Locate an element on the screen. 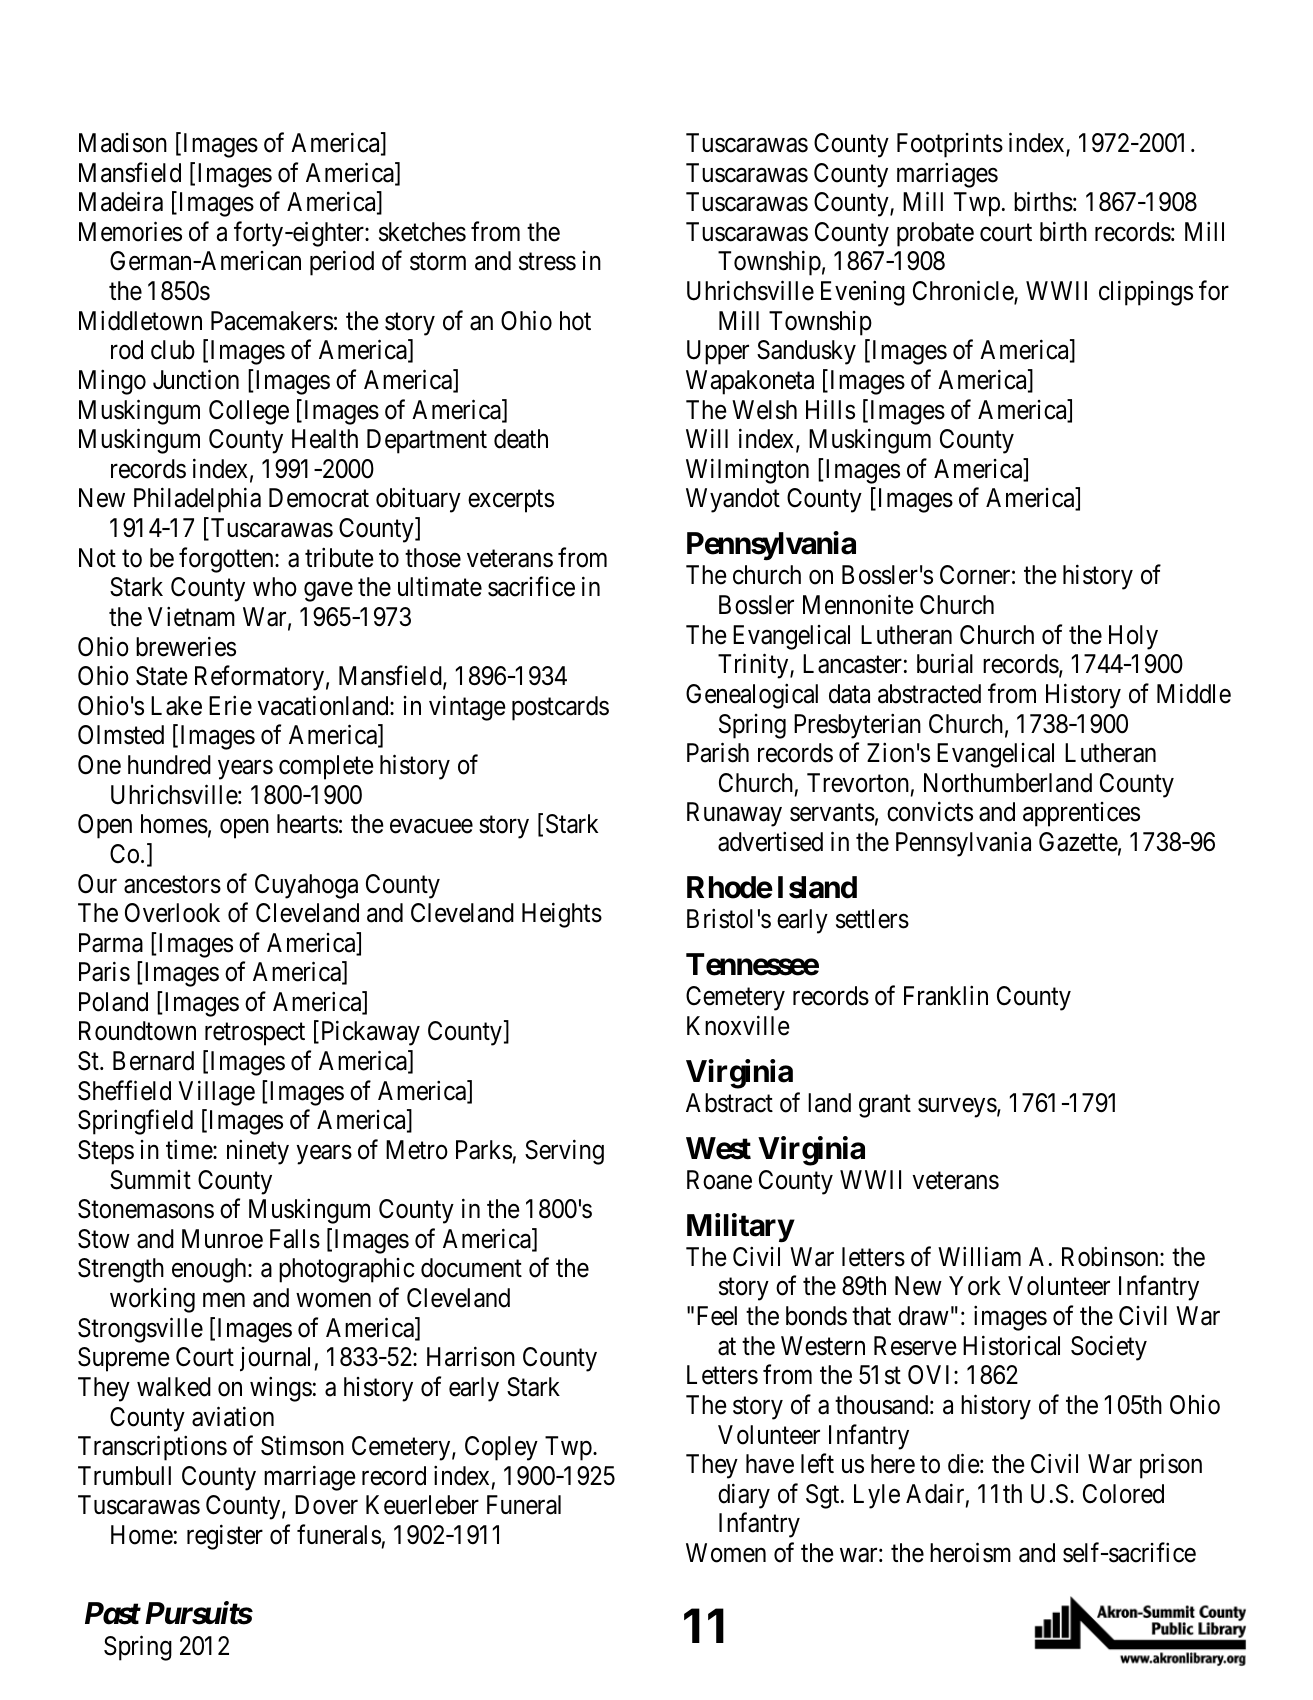 The width and height of the screenshot is (1313, 1700). Holy is located at coordinates (1133, 637).
